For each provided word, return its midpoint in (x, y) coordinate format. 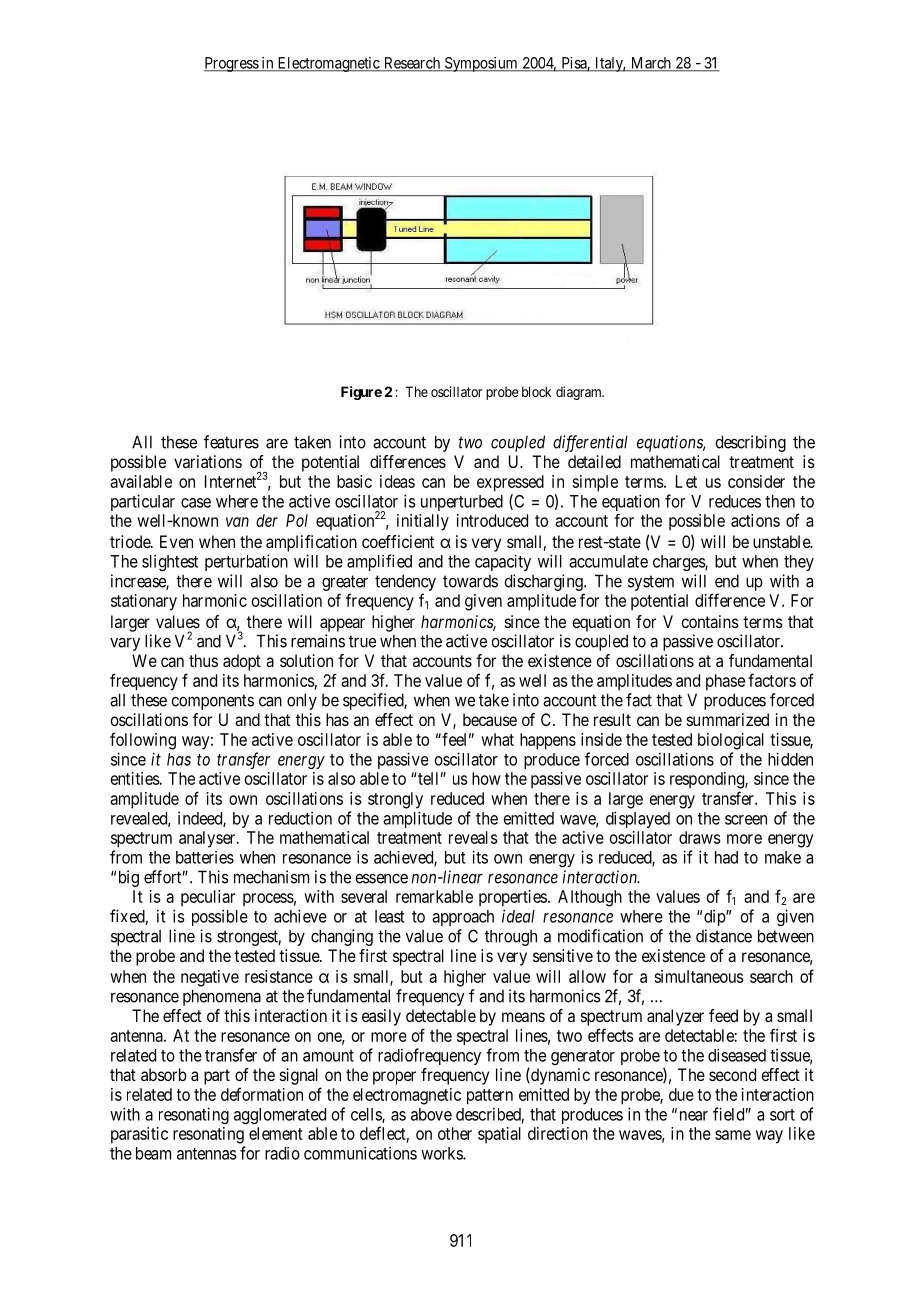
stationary (144, 602)
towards (470, 581)
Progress (232, 64)
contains (710, 621)
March (651, 64)
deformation (262, 1094)
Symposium (481, 64)
